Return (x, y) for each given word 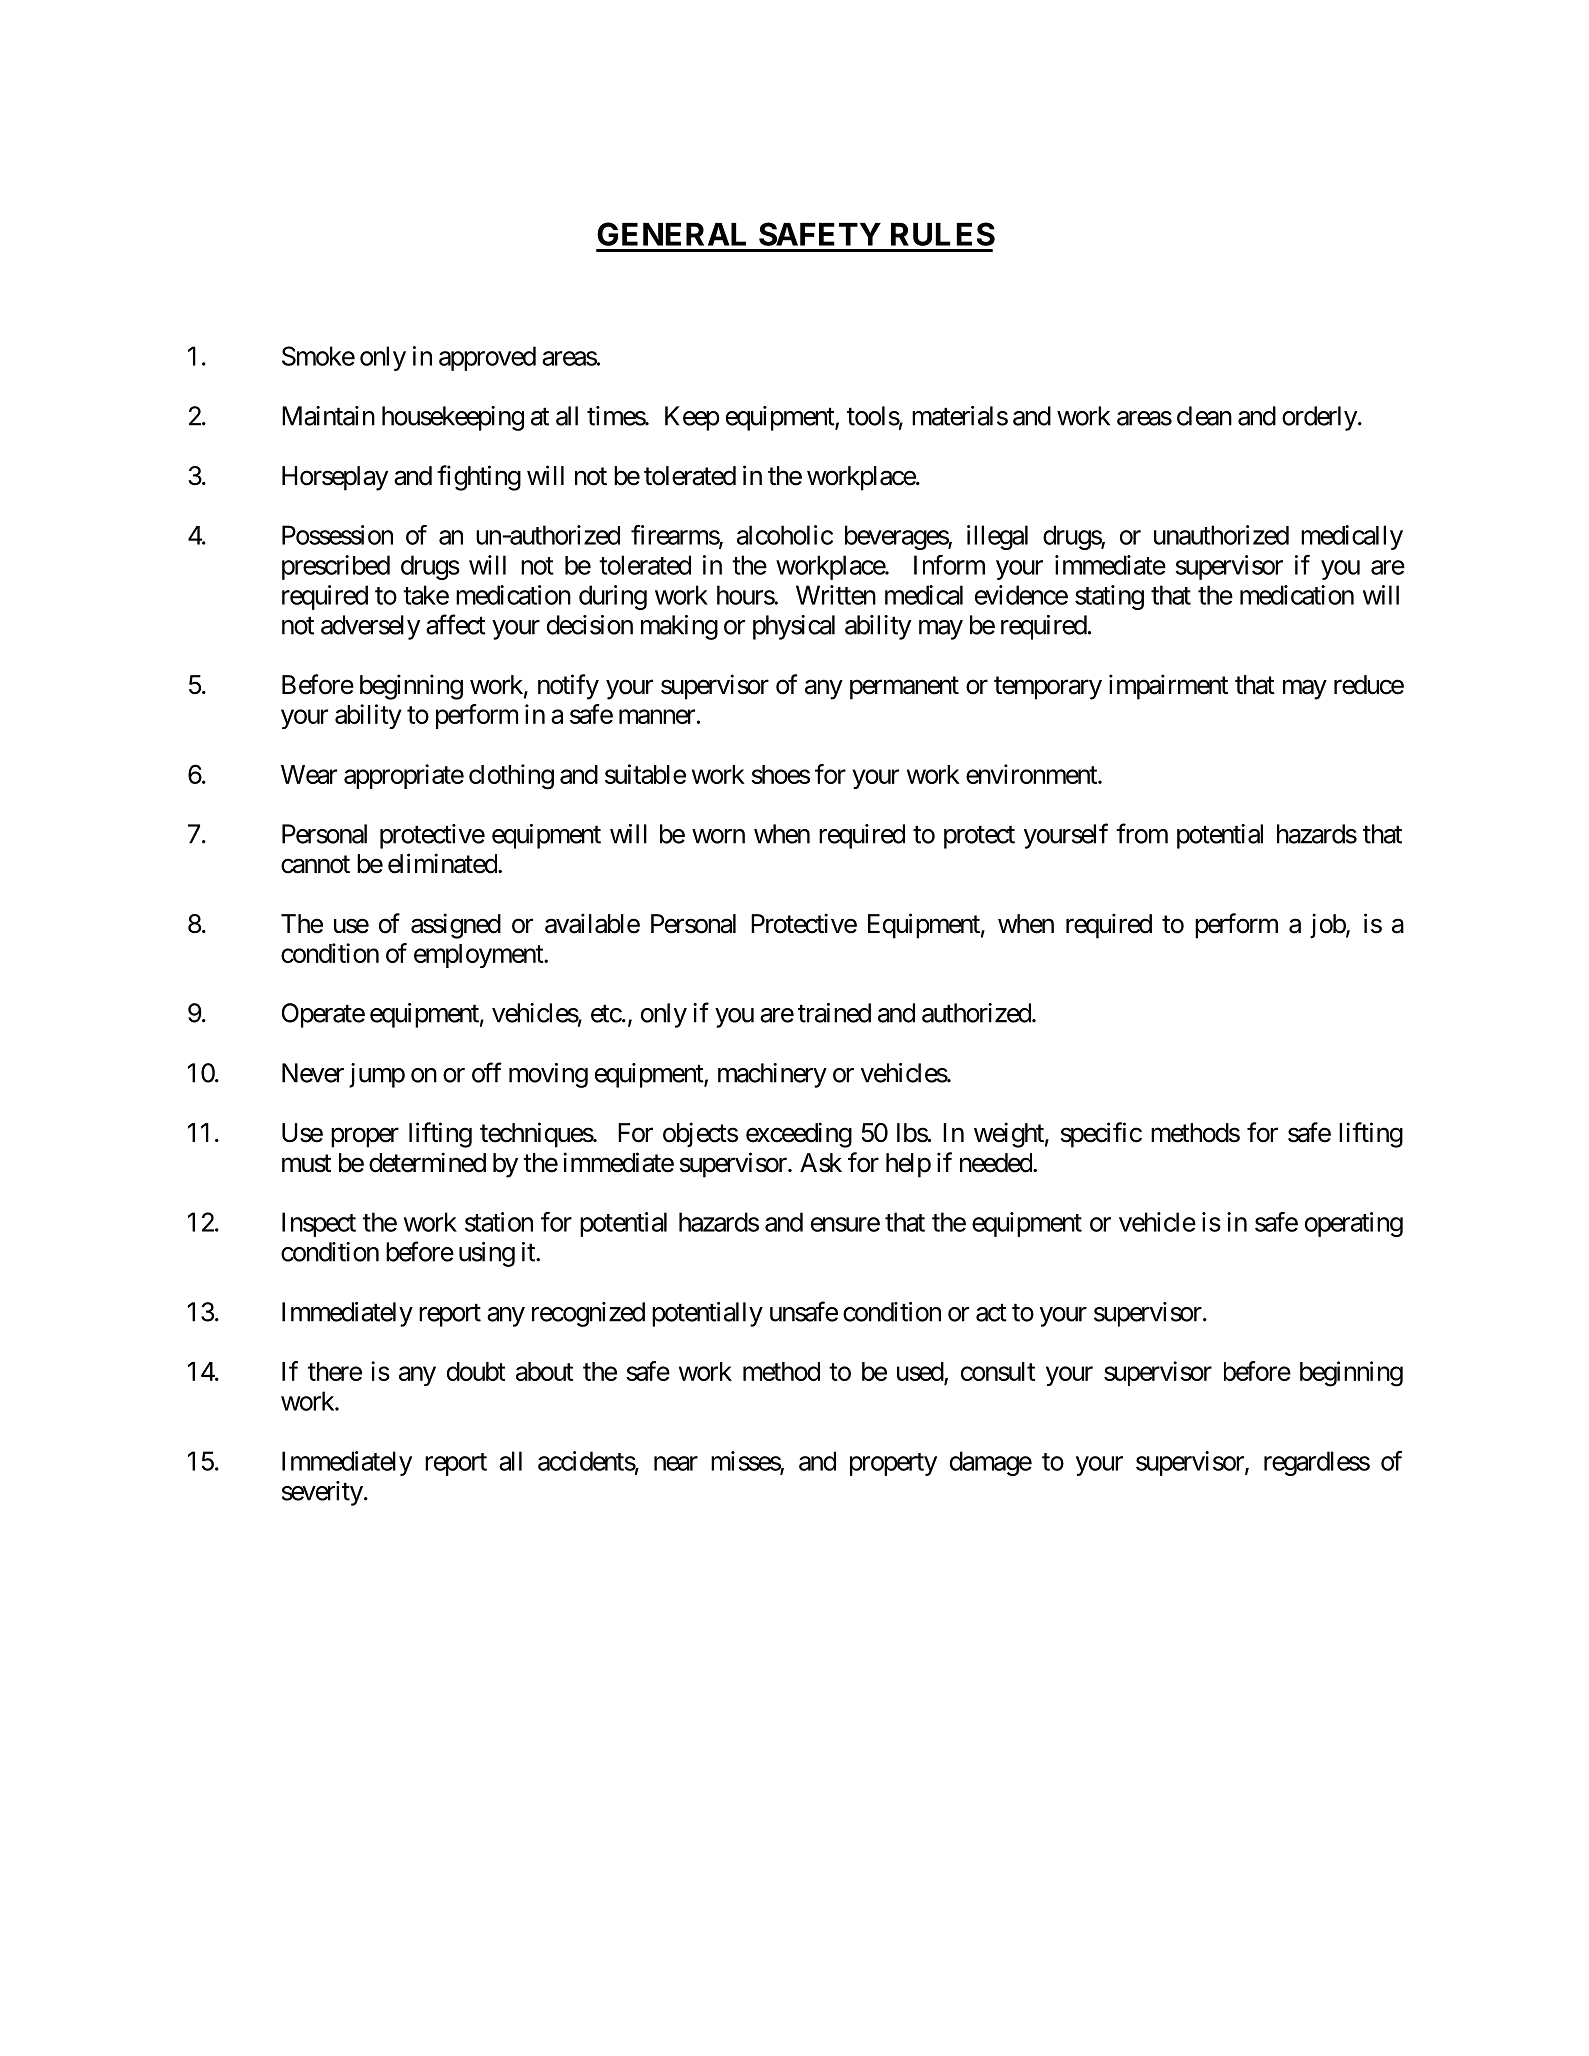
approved (487, 358)
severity (322, 1493)
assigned (456, 926)
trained (834, 1013)
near (676, 1463)
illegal (997, 537)
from (1142, 833)
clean (1204, 416)
